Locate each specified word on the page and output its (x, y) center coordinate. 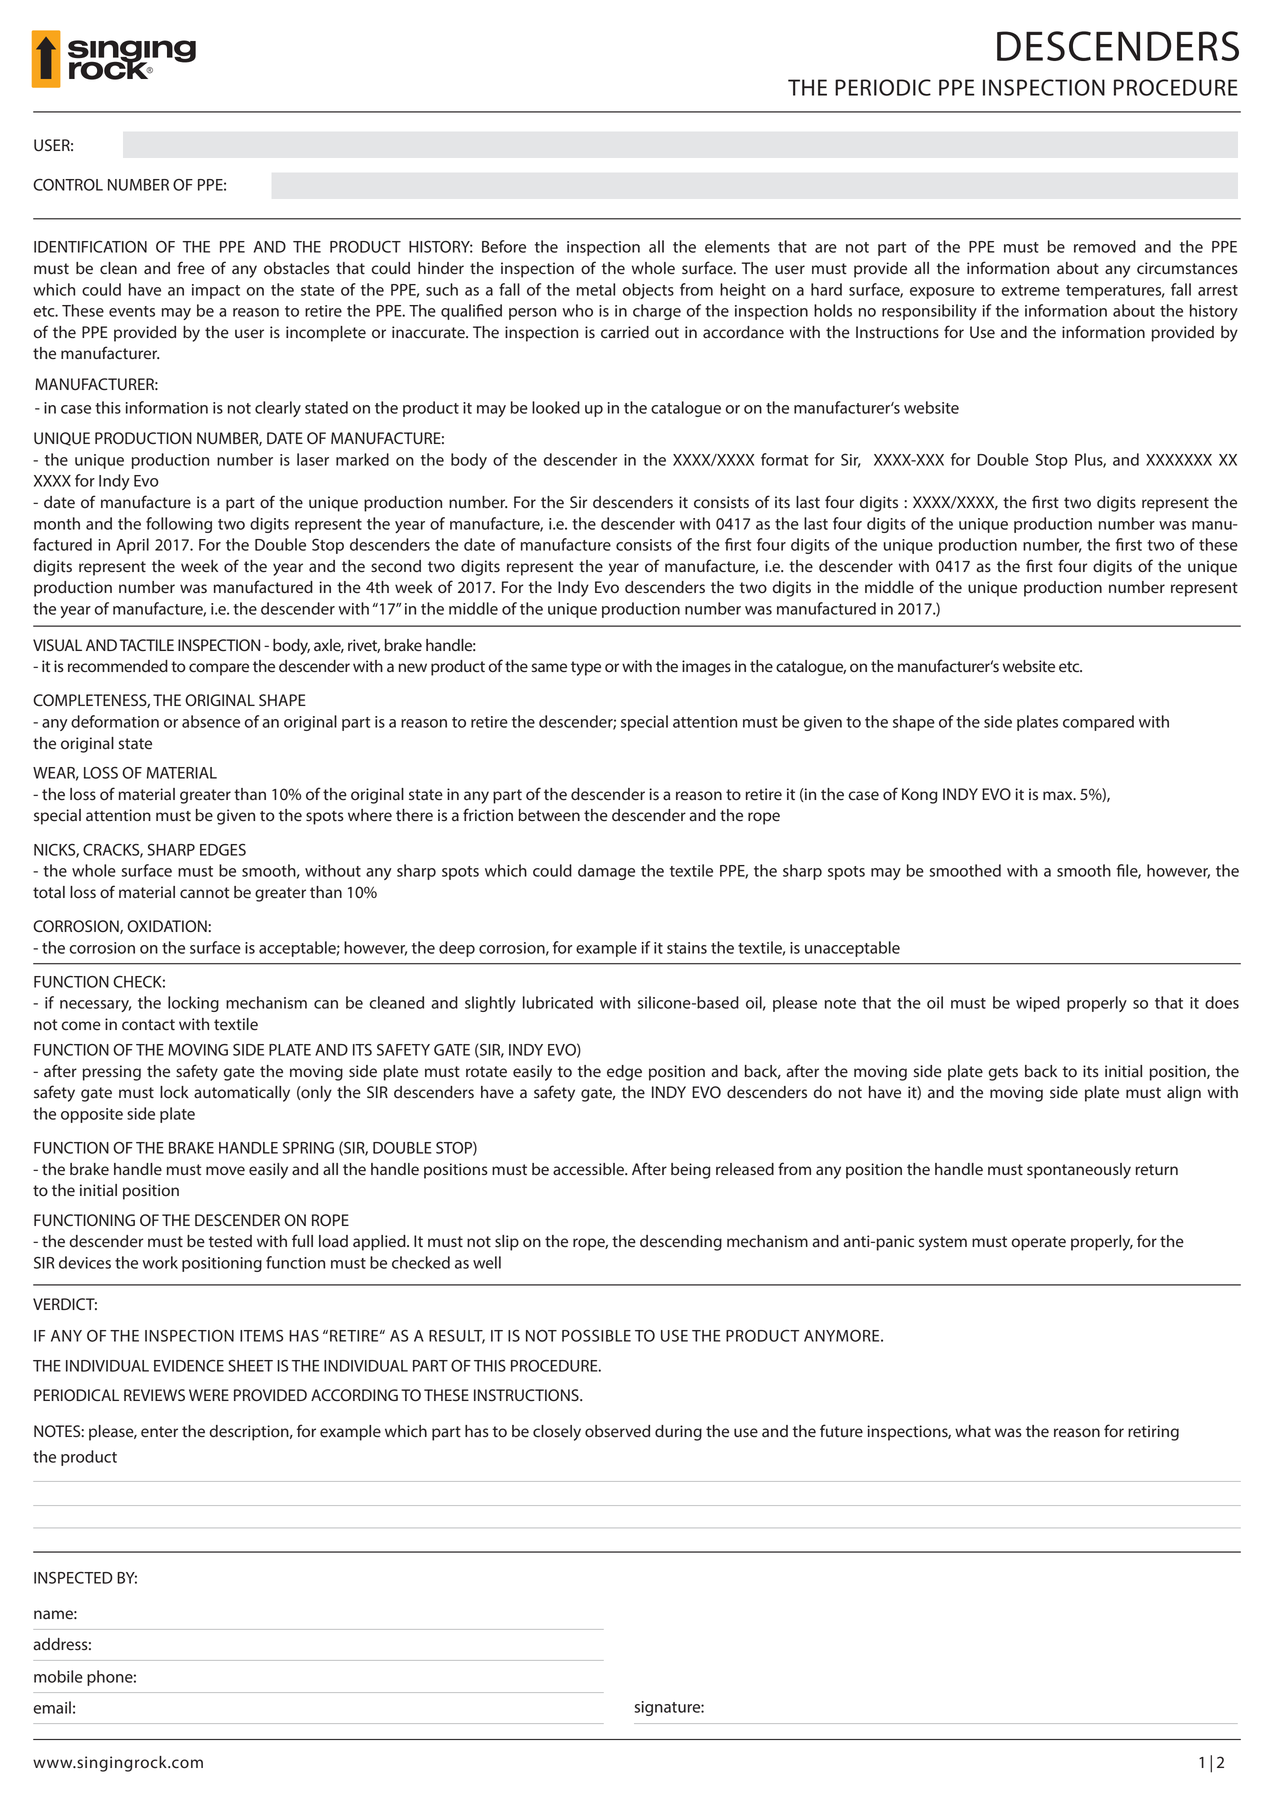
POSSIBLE (596, 1335)
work (160, 1262)
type (586, 668)
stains (687, 948)
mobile (58, 1676)
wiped (1038, 1004)
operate (1039, 1243)
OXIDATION (168, 926)
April (132, 546)
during (678, 1433)
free (191, 268)
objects (648, 291)
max (1059, 796)
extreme (1030, 290)
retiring (1153, 1433)
